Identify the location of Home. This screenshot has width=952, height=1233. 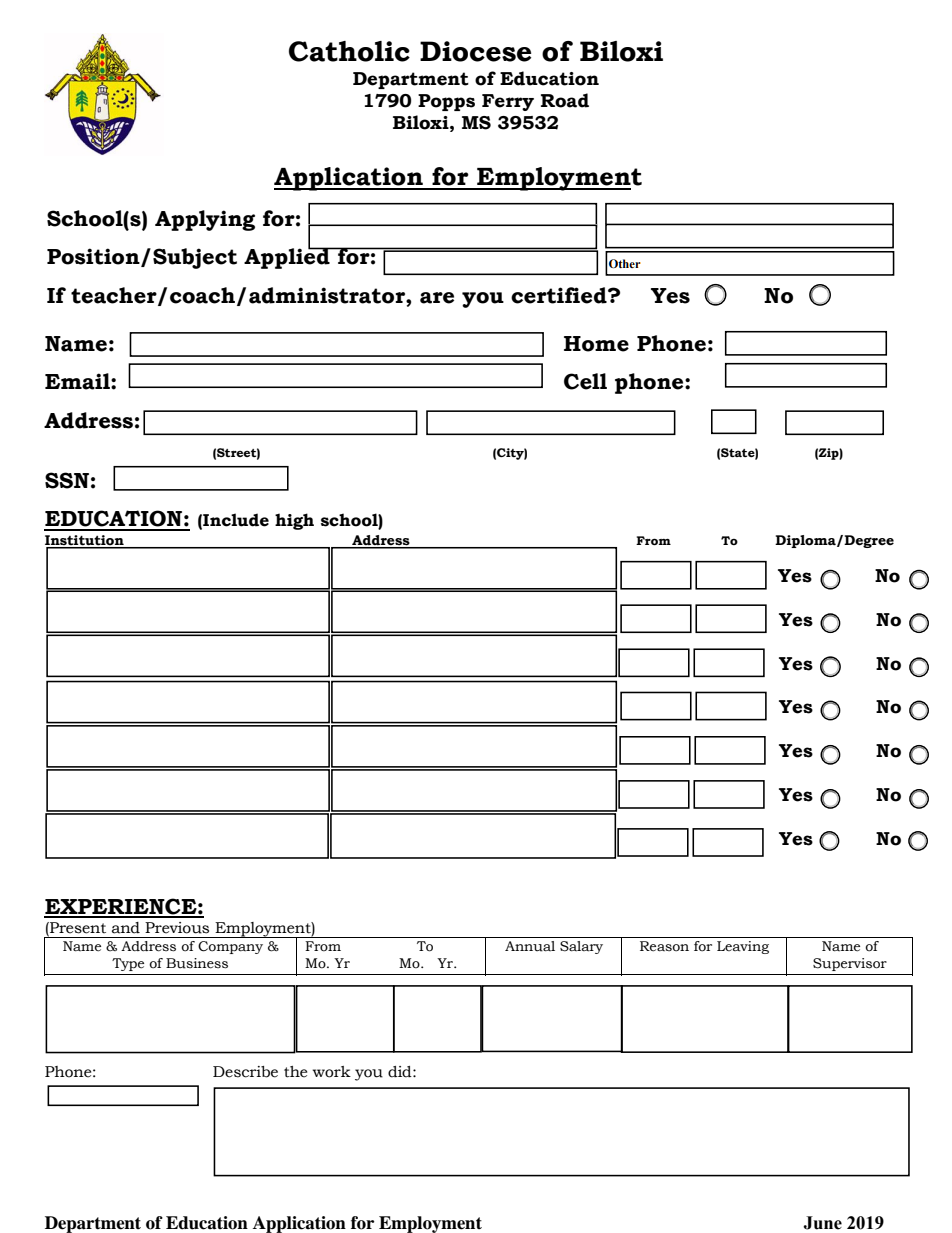
(596, 344).
